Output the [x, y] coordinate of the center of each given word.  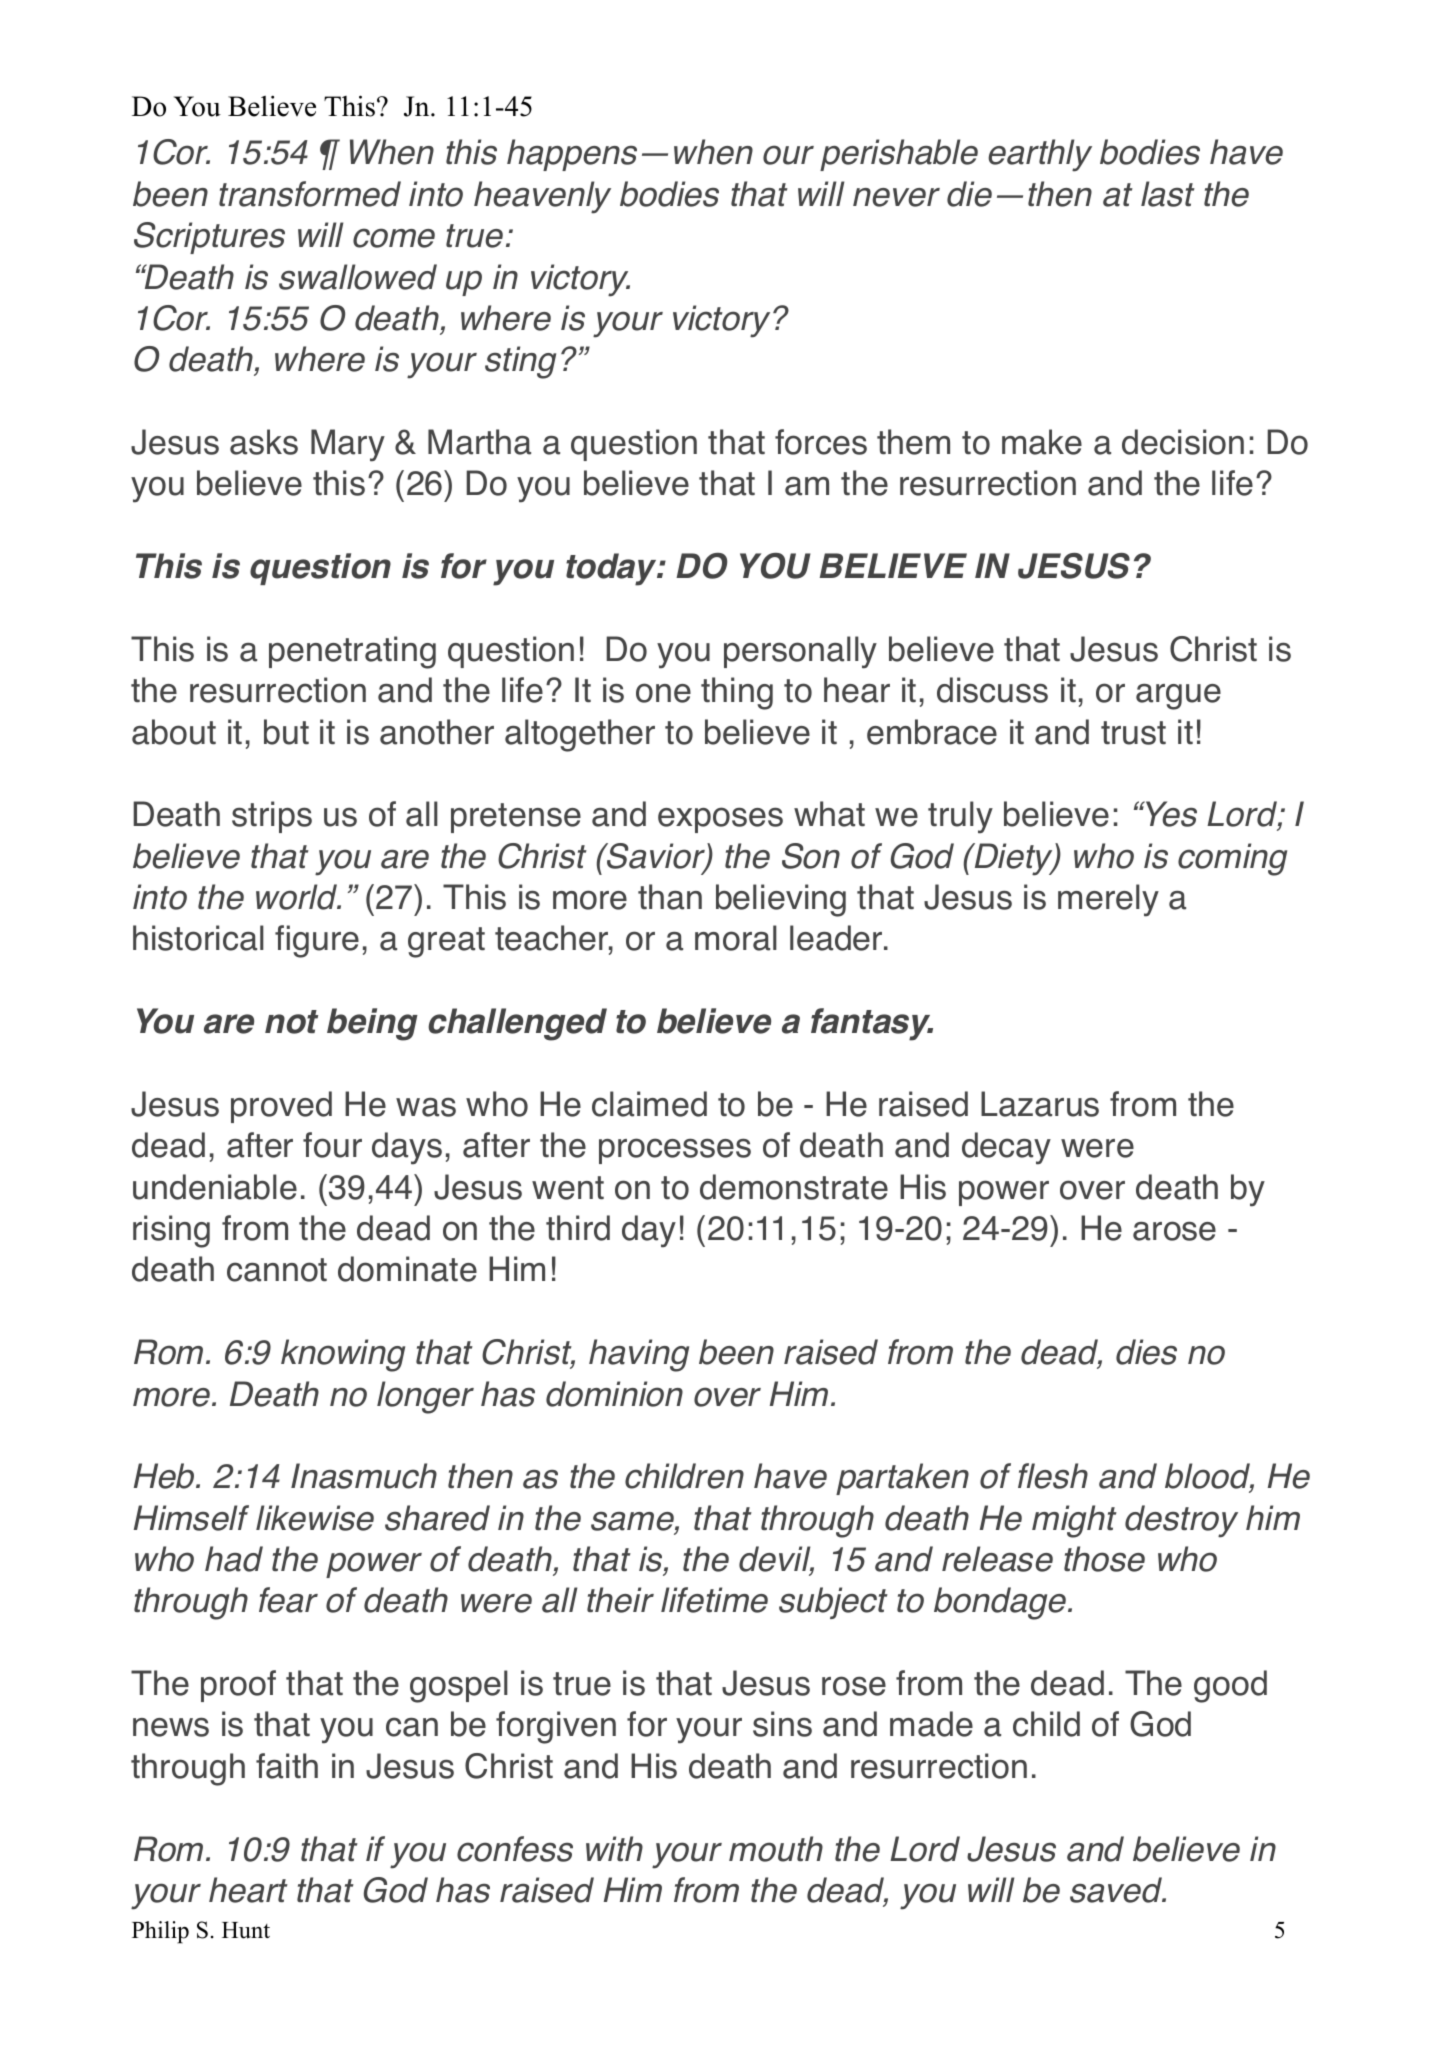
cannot [277, 1270]
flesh [1053, 1476]
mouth [776, 1849]
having [639, 1355]
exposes [720, 820]
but [286, 732]
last [1168, 194]
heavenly [542, 197]
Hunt [246, 1930]
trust [1133, 733]
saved [1117, 1890]
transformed [310, 194]
